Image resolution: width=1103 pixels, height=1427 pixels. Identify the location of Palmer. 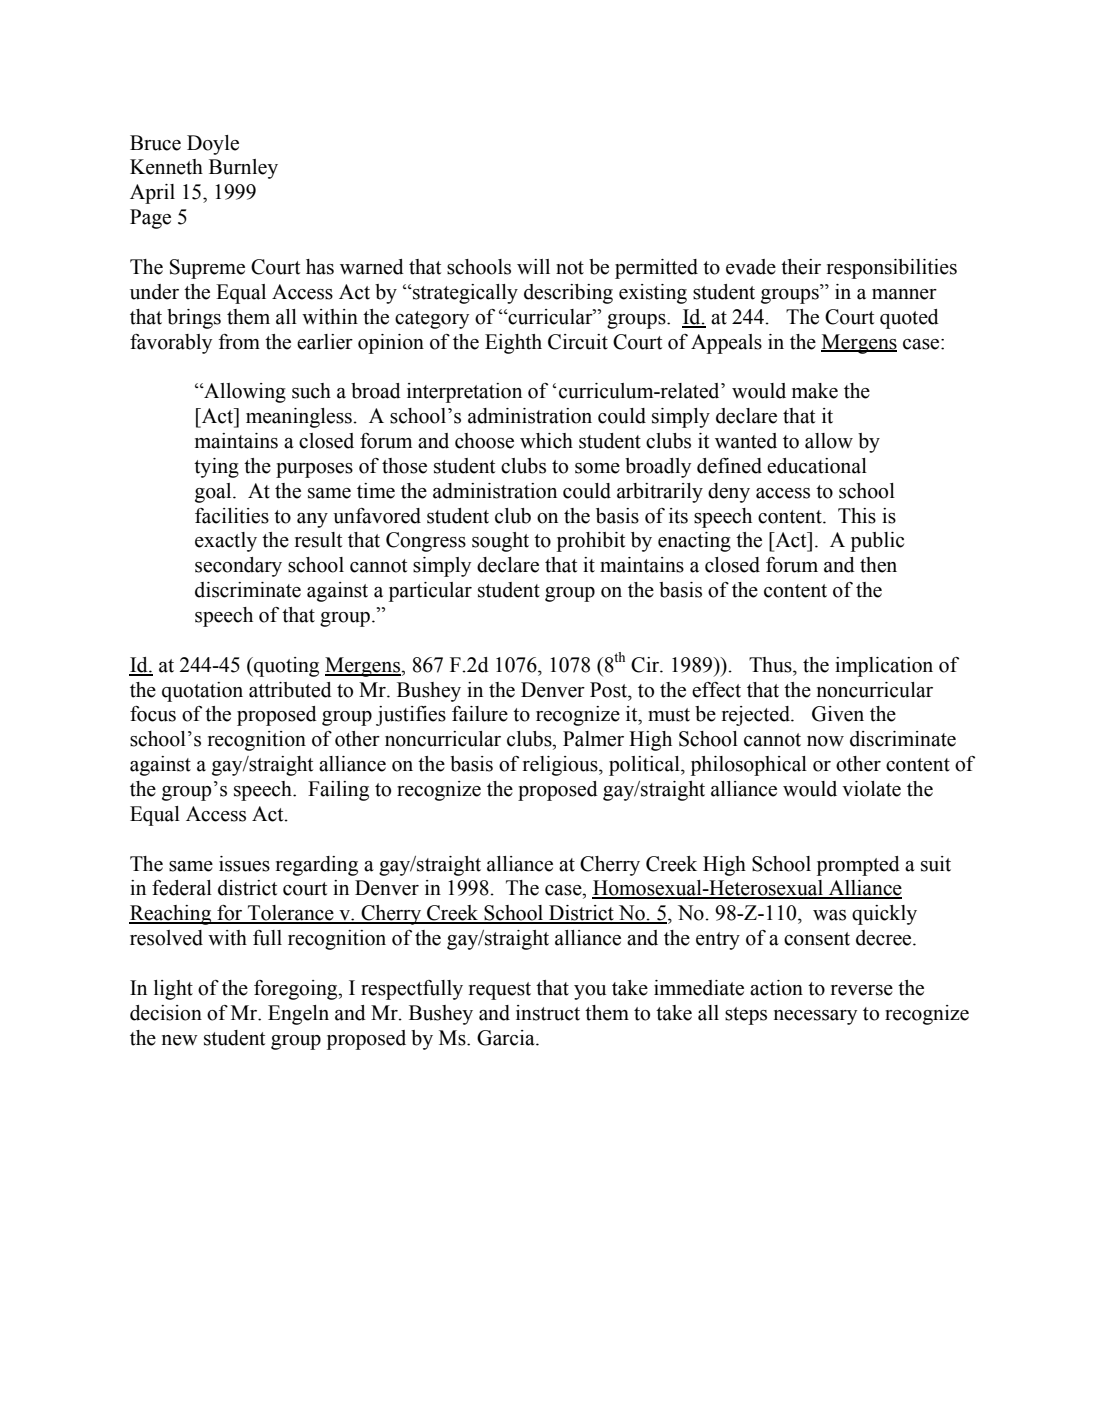
(593, 739).
